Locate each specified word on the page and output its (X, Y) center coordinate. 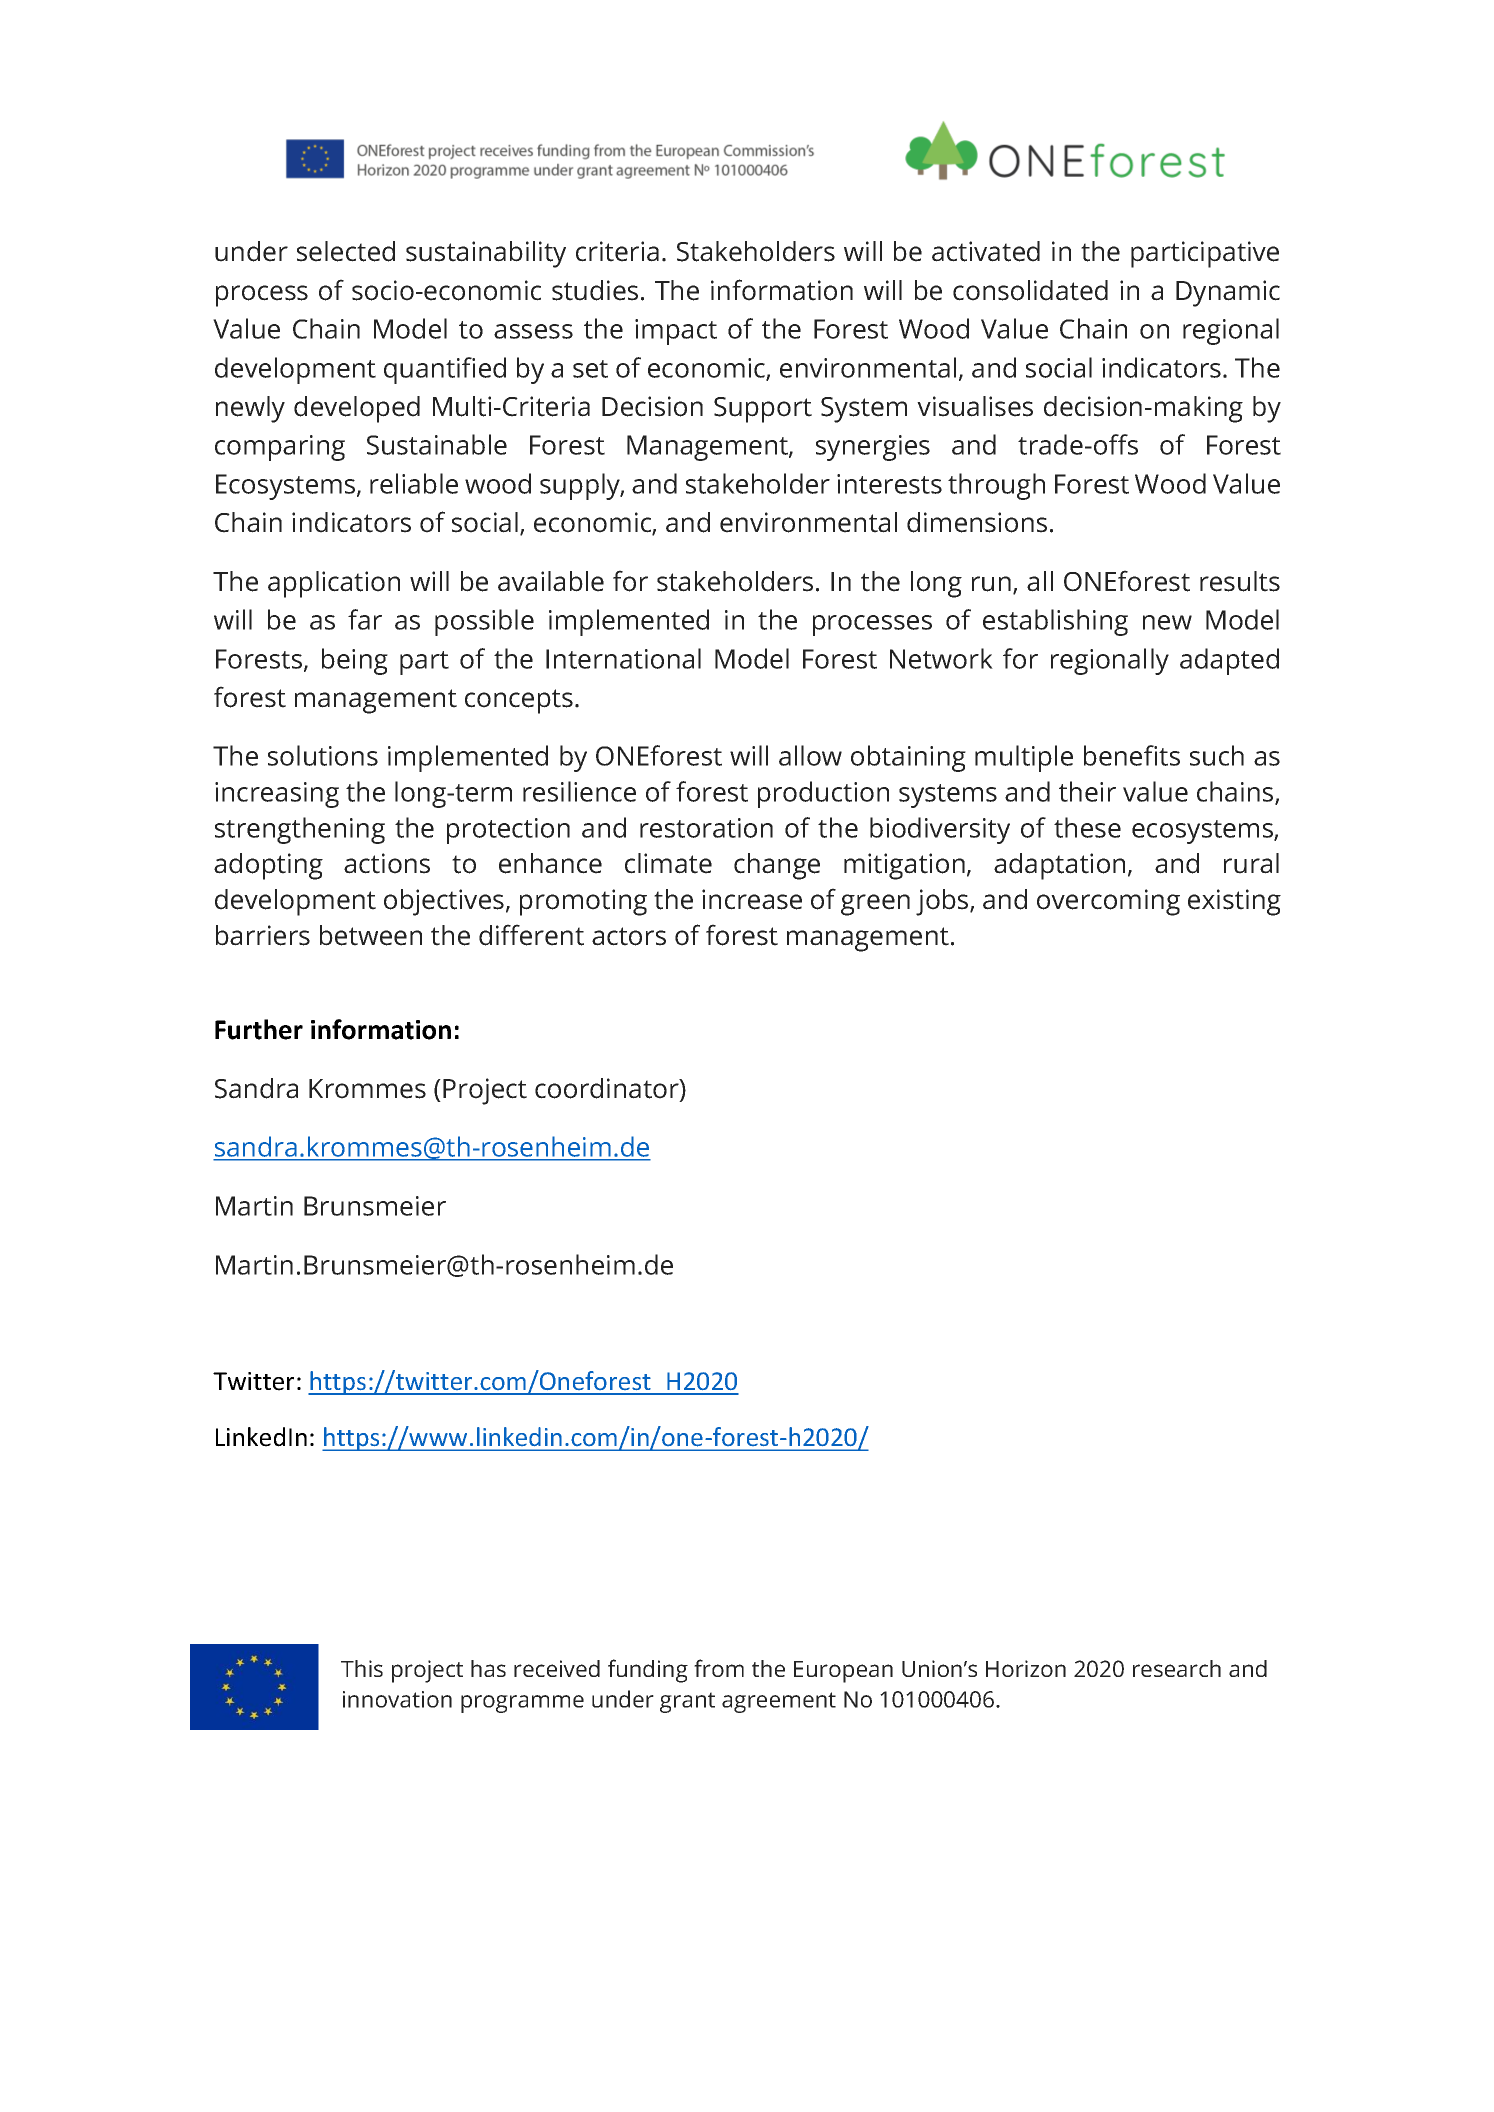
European (843, 1672)
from (719, 1668)
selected (346, 251)
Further (259, 1029)
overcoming (1108, 902)
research (1177, 1668)
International (623, 658)
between (371, 935)
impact (676, 332)
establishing (1055, 622)
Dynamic (1228, 293)
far (365, 619)
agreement (779, 1702)
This (362, 1668)
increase (752, 899)
